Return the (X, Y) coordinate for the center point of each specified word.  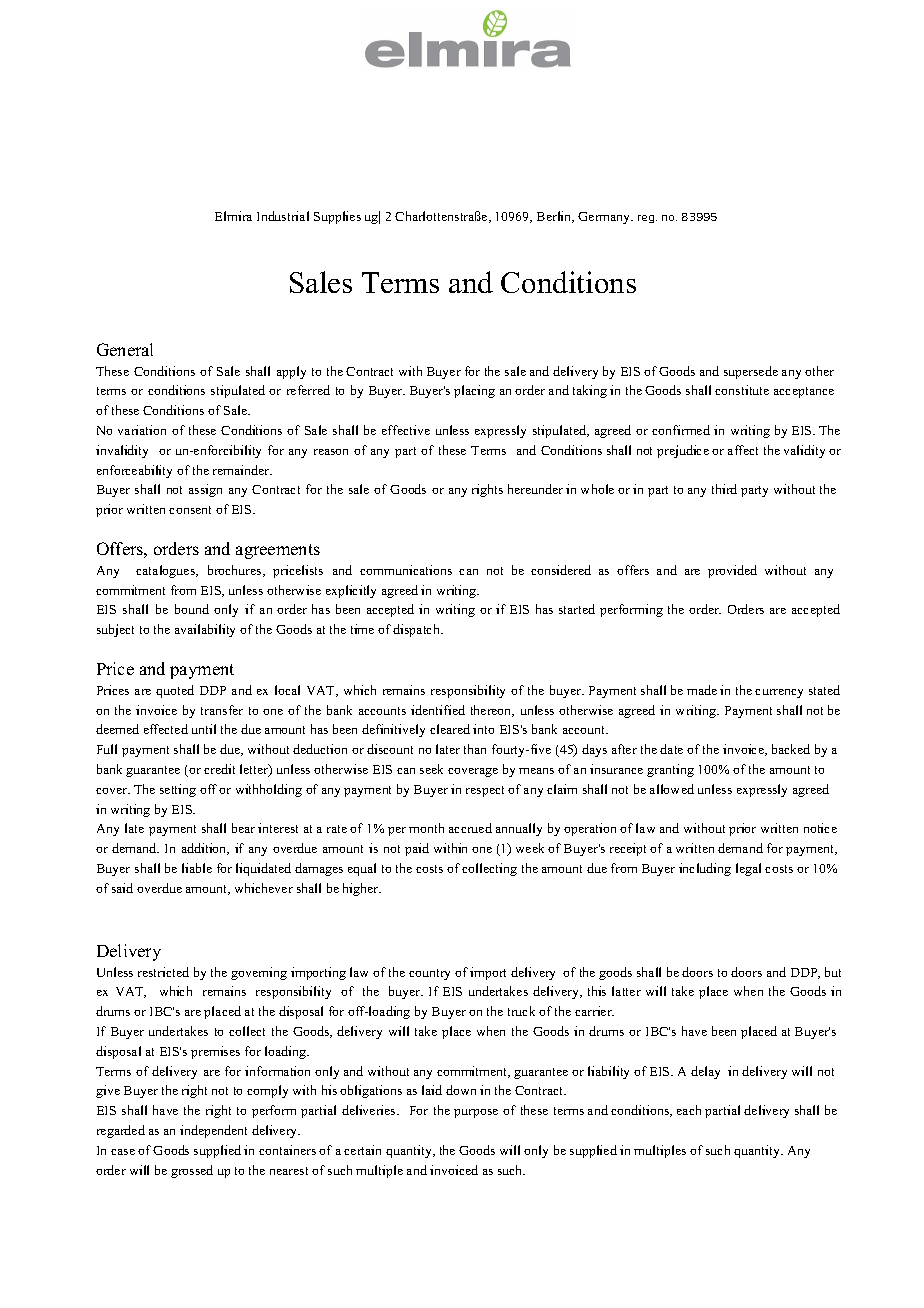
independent (213, 1131)
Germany (605, 218)
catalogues (166, 571)
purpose (476, 1113)
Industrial (283, 216)
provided (732, 571)
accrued (470, 828)
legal (748, 869)
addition (205, 849)
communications (406, 570)
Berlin (555, 217)
